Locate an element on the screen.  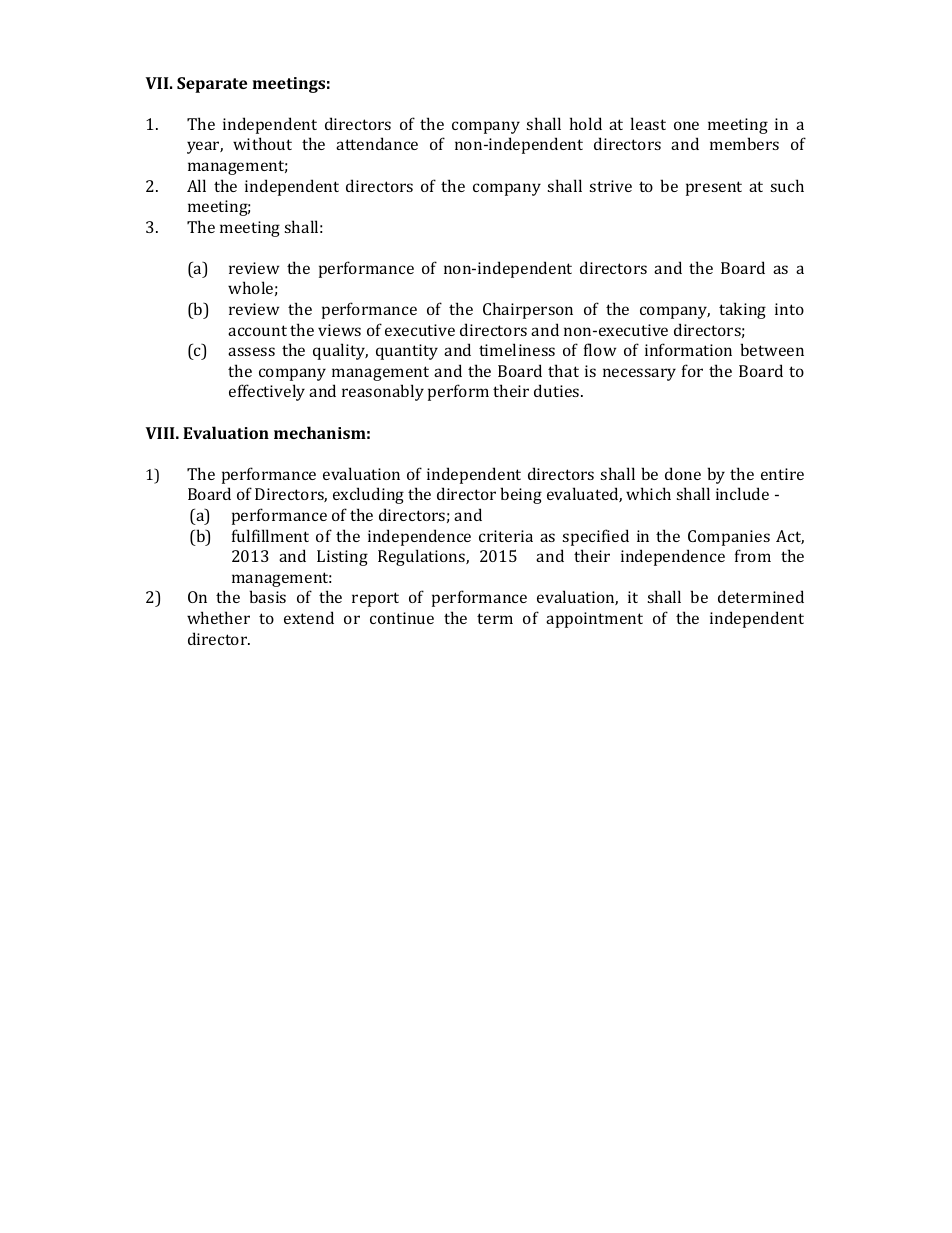
appointment is located at coordinates (594, 620).
